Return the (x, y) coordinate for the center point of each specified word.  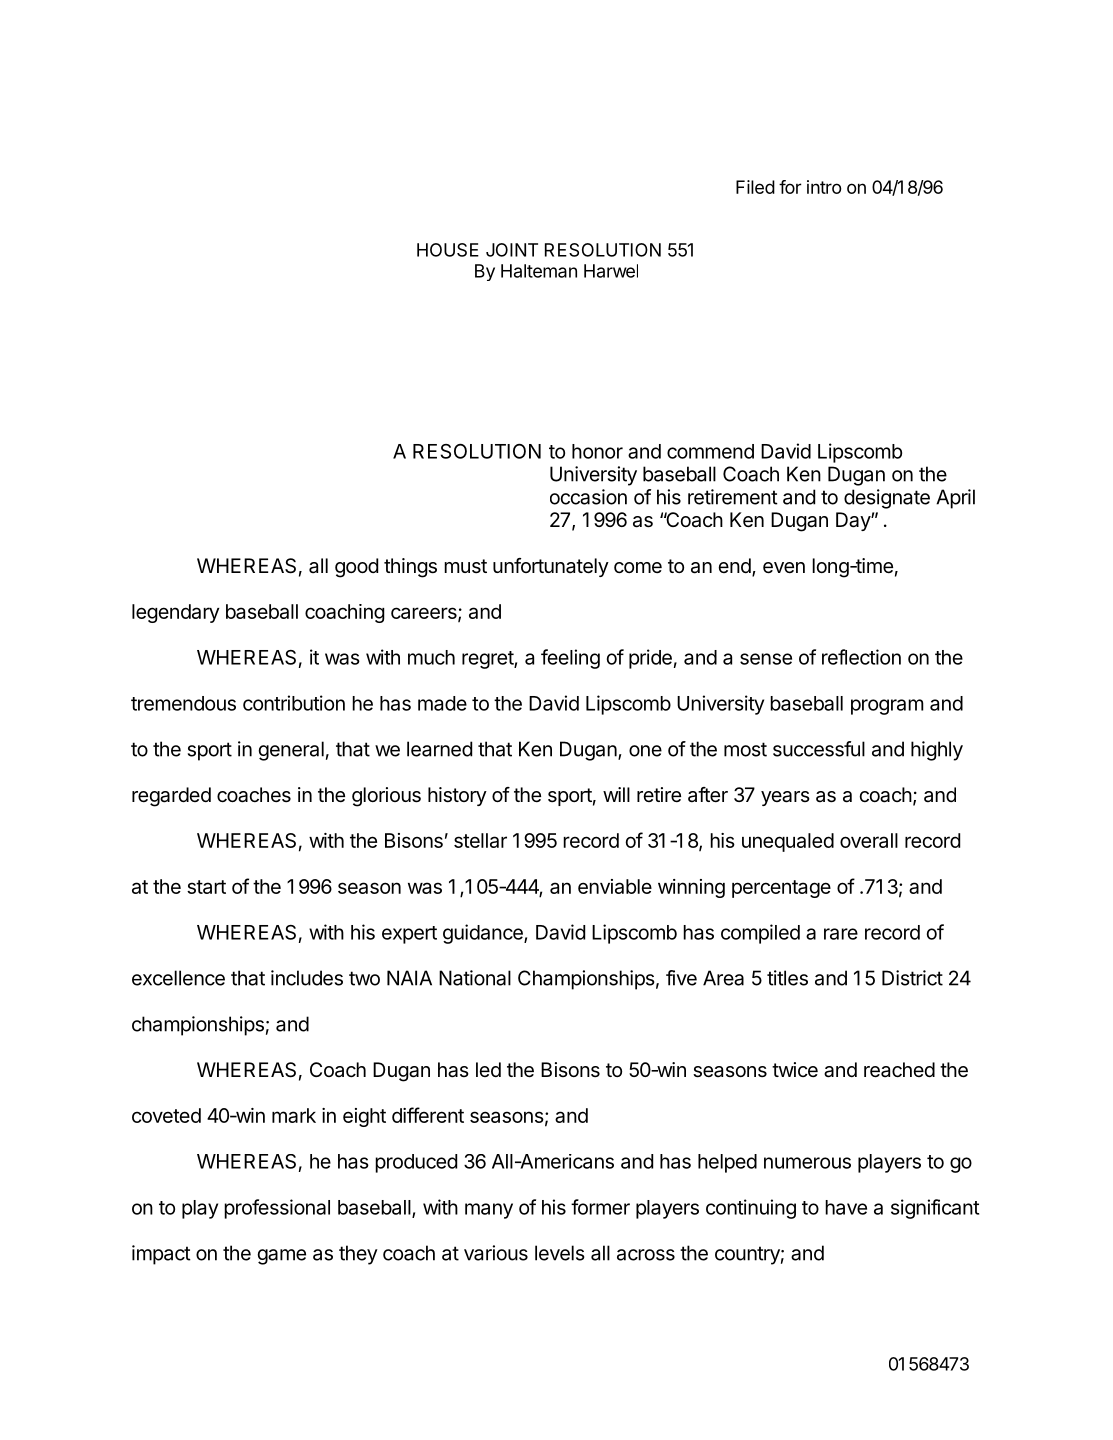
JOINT (512, 250)
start (206, 887)
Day (854, 521)
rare (841, 934)
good (356, 568)
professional (277, 1209)
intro (824, 187)
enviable (615, 886)
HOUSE (448, 250)
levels (560, 1253)
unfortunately (551, 567)
